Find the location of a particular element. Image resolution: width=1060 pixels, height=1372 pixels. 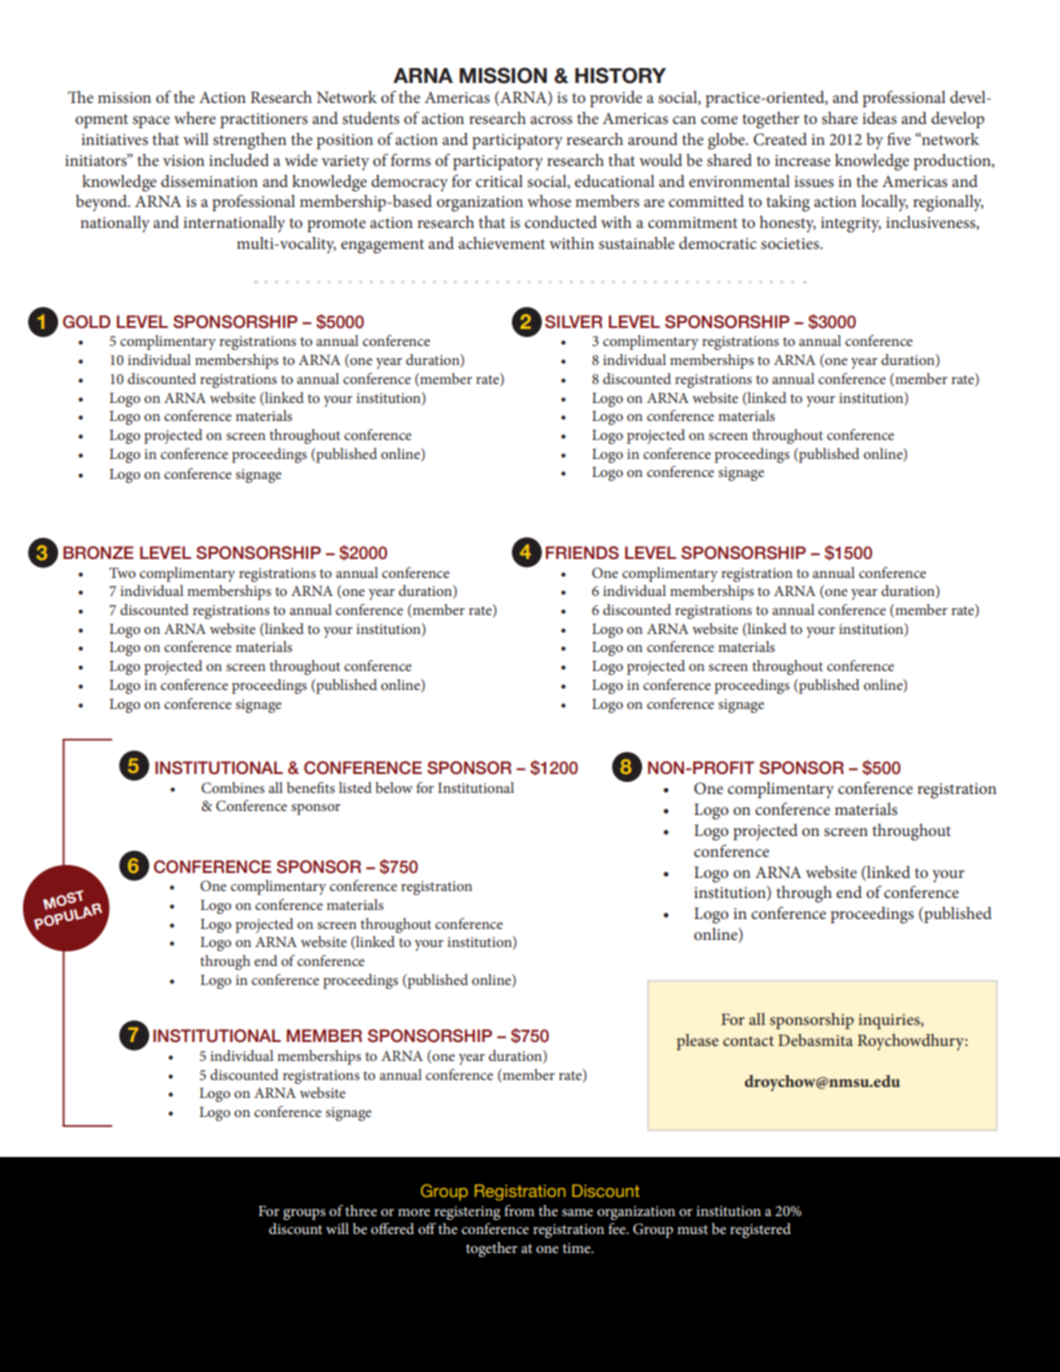

from is located at coordinates (519, 1210).
